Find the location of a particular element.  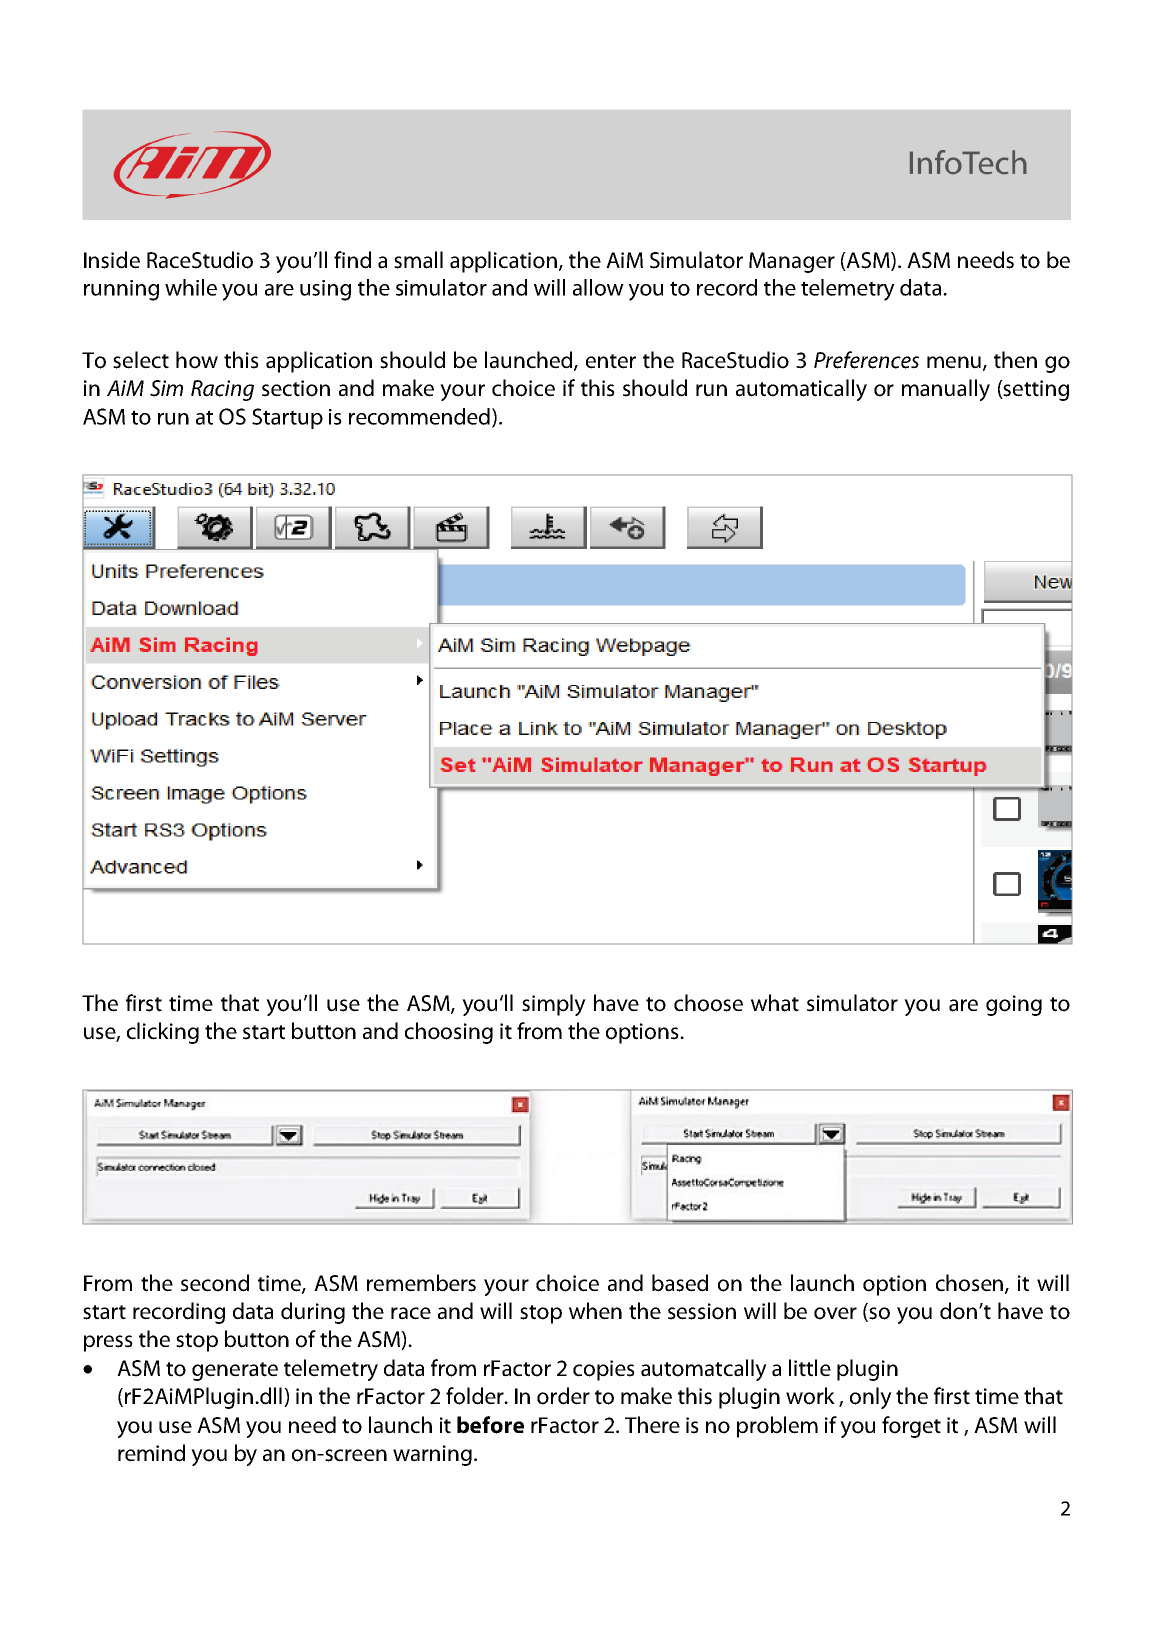

Preferences is located at coordinates (866, 360).
